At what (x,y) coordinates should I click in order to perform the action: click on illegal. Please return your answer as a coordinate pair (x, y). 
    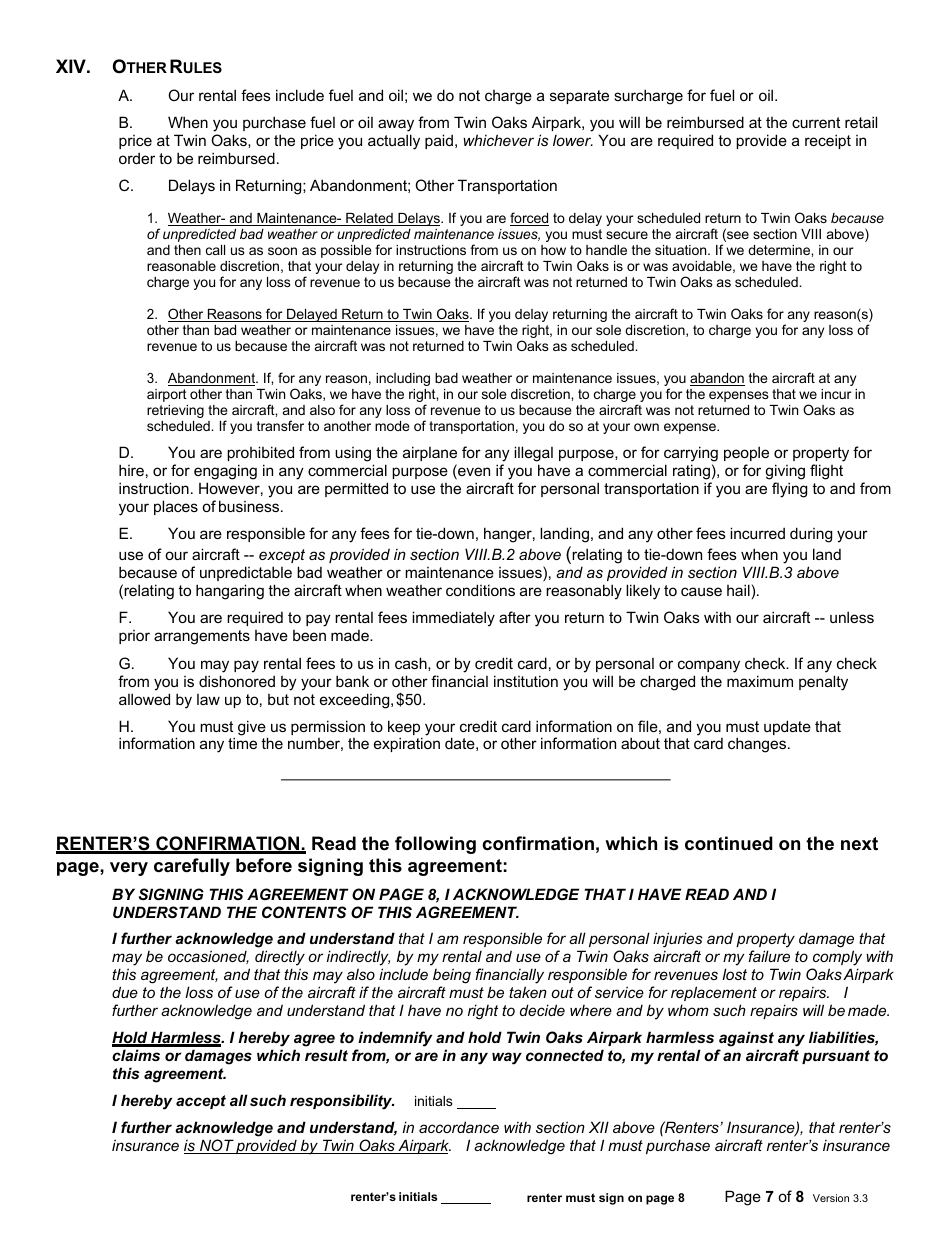
    Looking at the image, I should click on (533, 454).
